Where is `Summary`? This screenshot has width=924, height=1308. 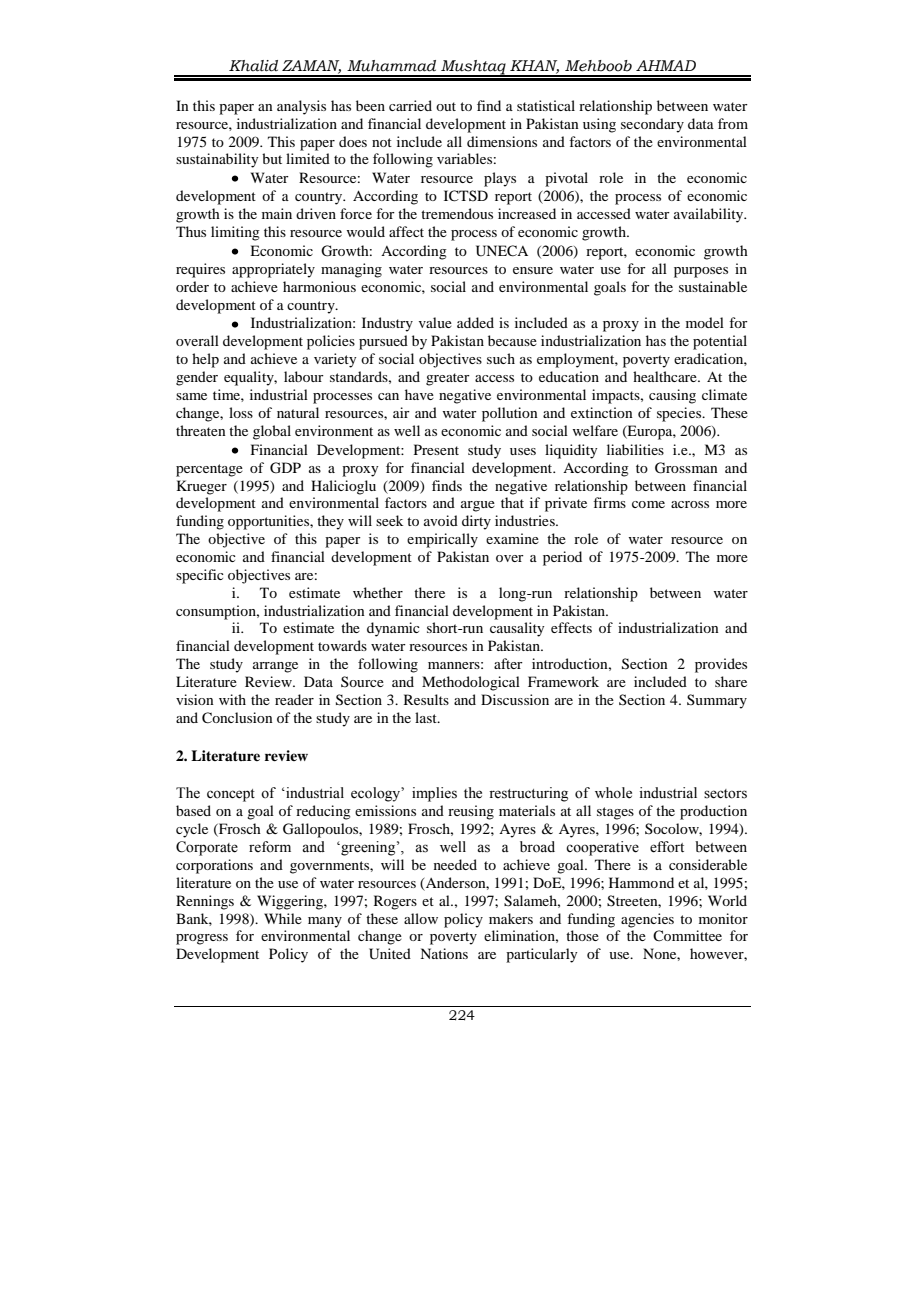 Summary is located at coordinates (717, 701).
